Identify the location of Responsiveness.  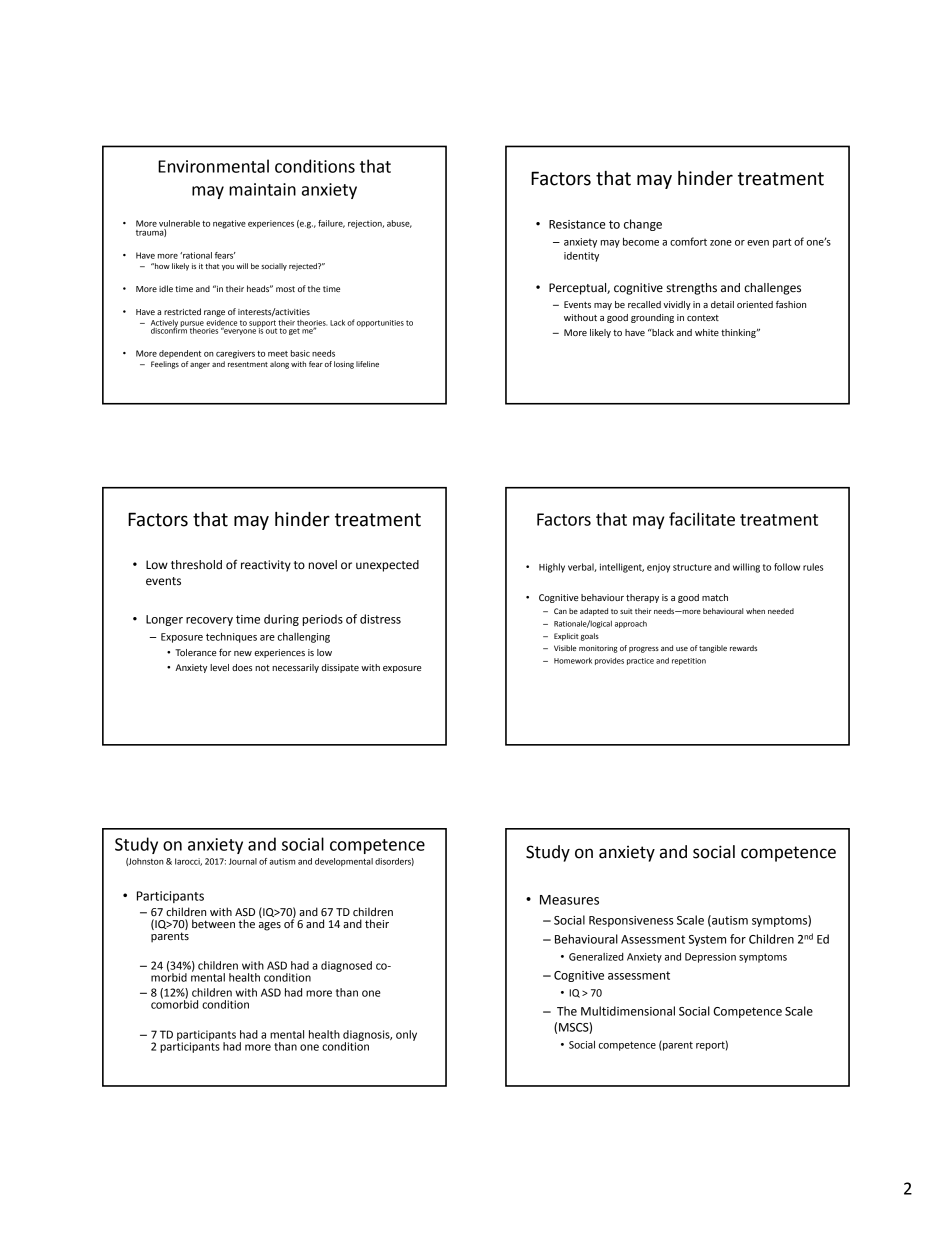
(631, 921).
